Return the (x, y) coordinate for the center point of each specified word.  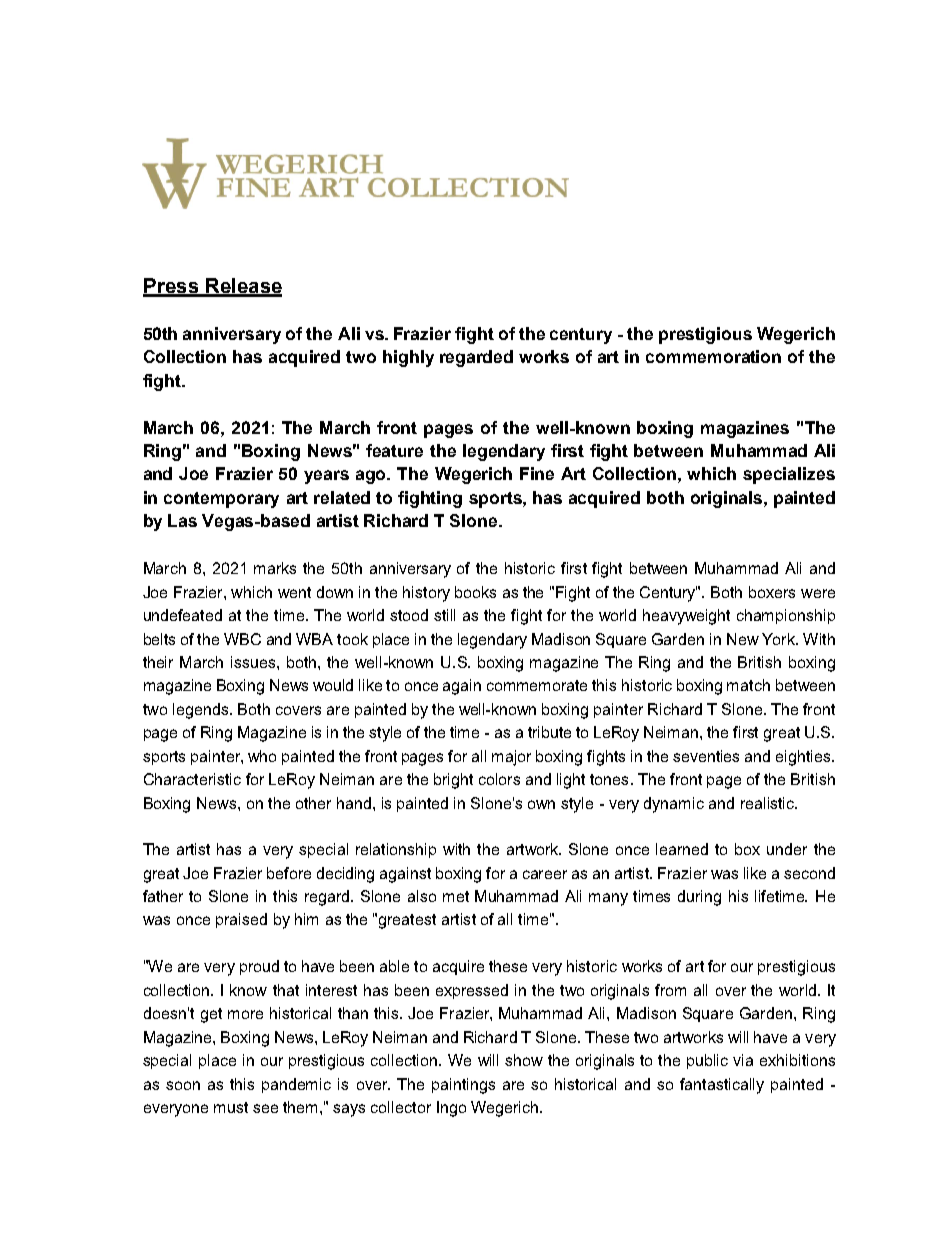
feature (394, 450)
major (511, 758)
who (262, 756)
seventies (706, 756)
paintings (463, 1086)
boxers (772, 592)
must (231, 1107)
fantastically (722, 1086)
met (456, 896)
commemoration (713, 356)
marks (275, 568)
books (475, 592)
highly (408, 358)
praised (241, 920)
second (809, 873)
